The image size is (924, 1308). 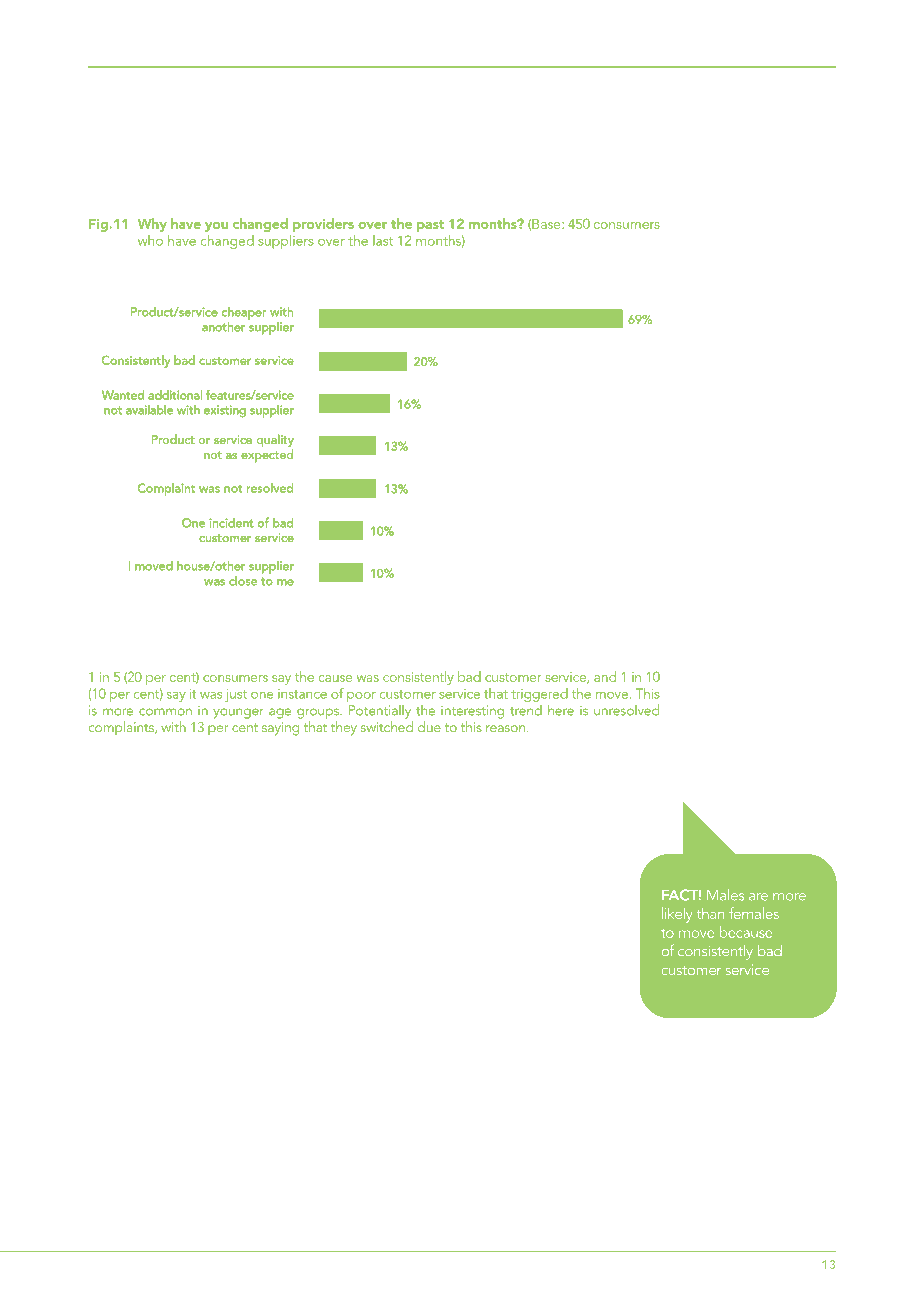 I want to click on past, so click(x=430, y=226).
